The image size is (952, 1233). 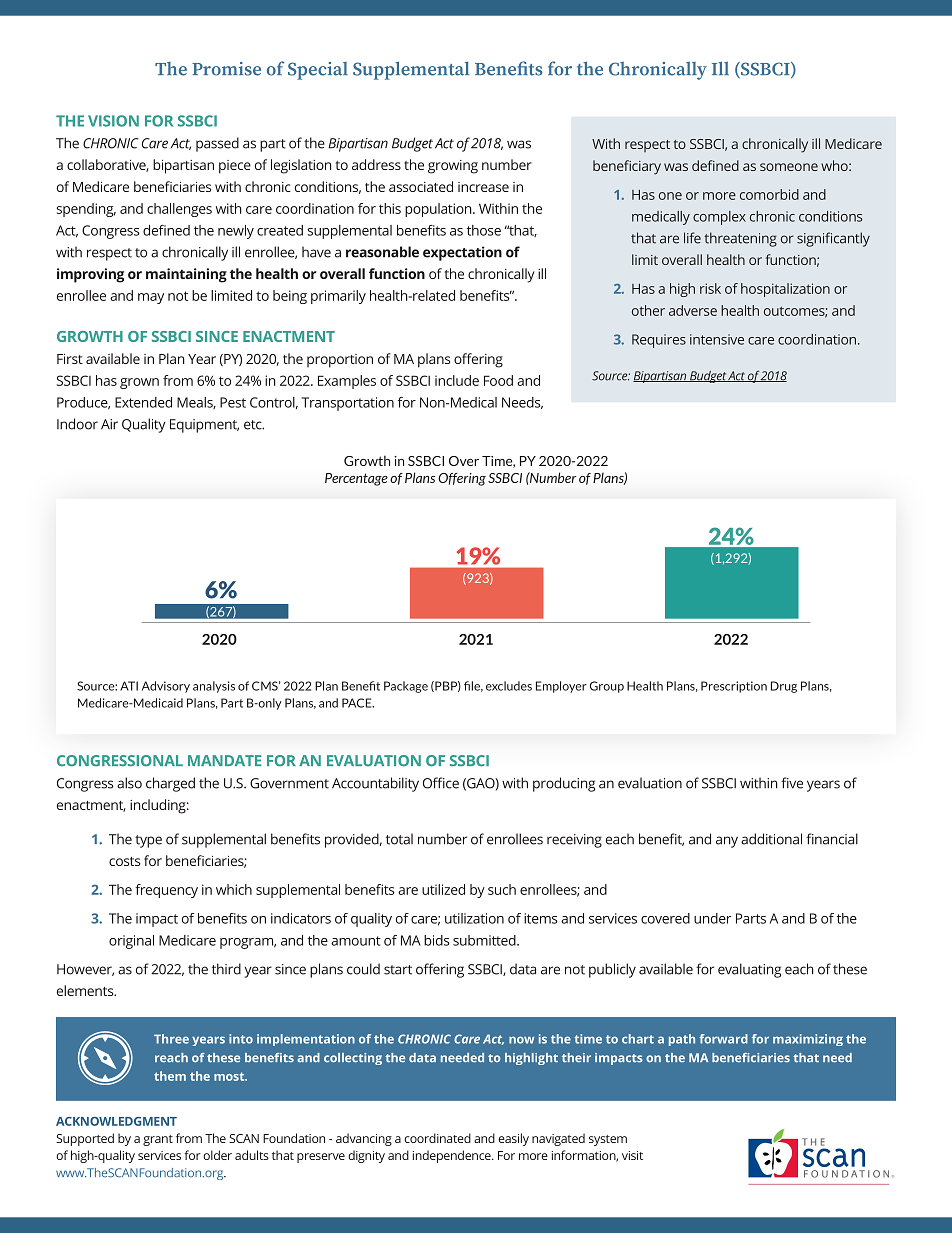 What do you see at coordinates (113, 121) in the screenshot?
I see `VISION` at bounding box center [113, 121].
